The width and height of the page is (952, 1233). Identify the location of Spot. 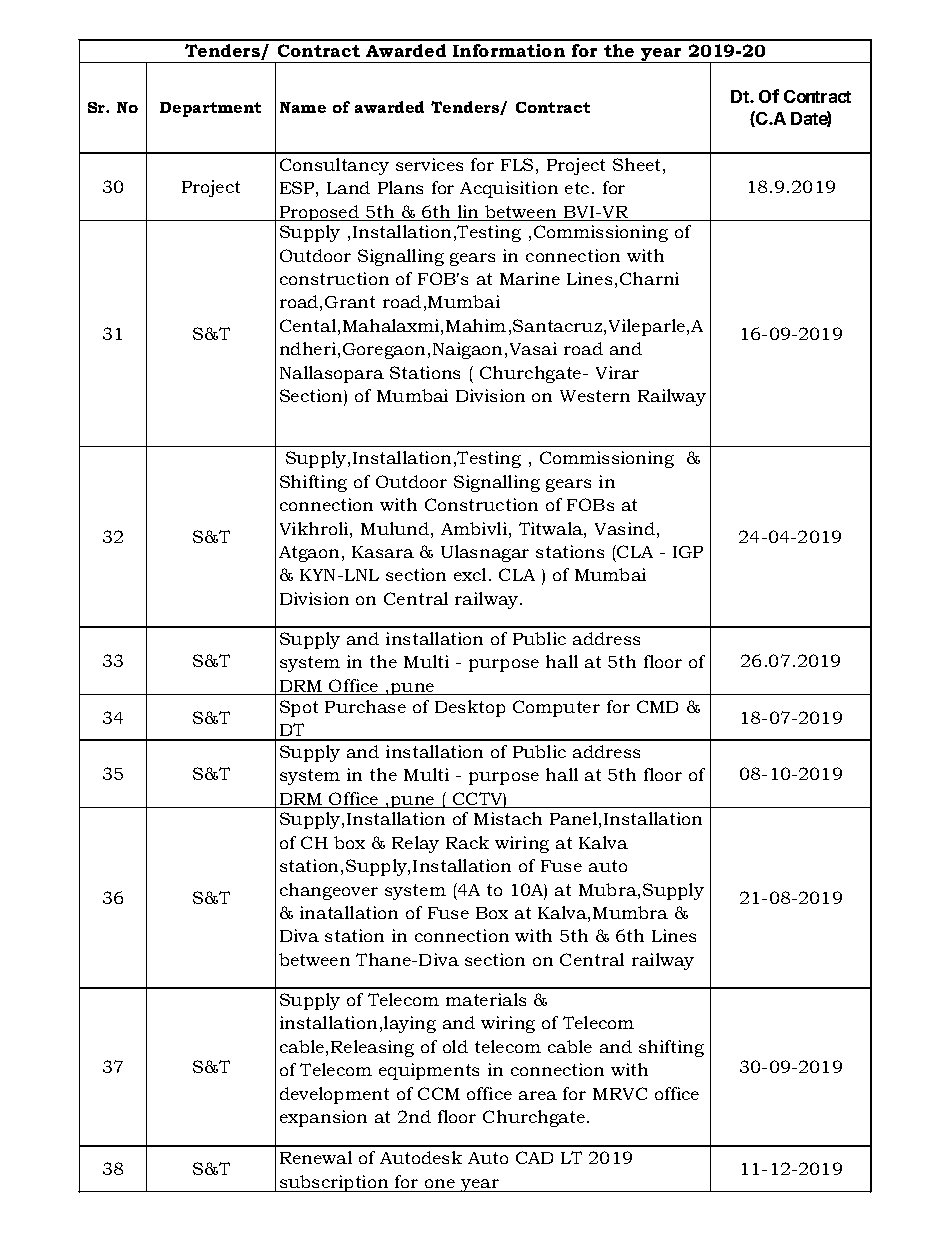
(299, 708).
